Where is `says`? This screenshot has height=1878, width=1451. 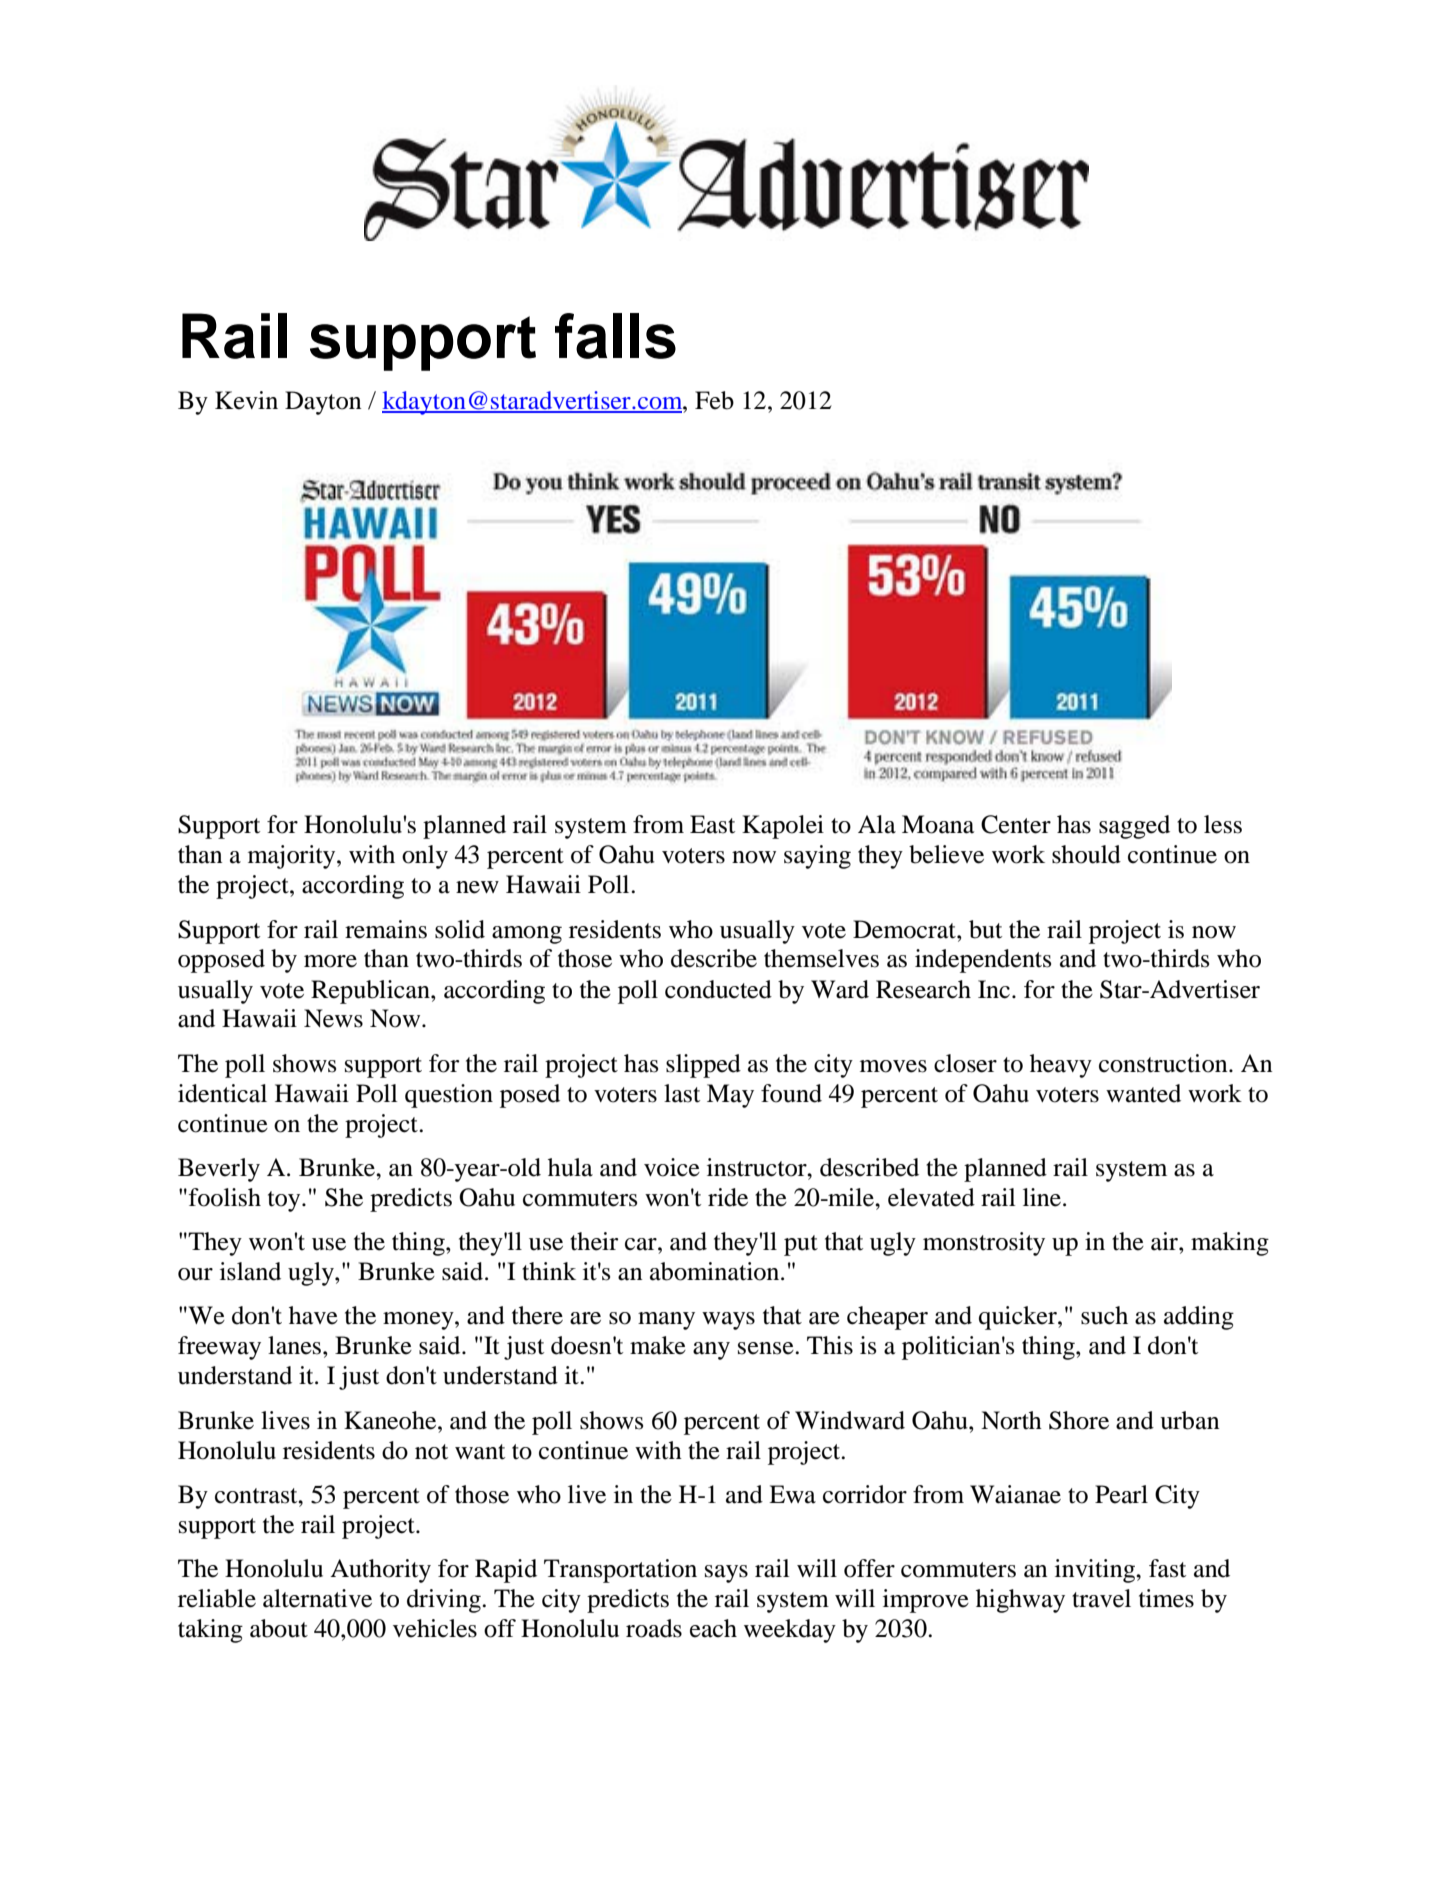
says is located at coordinates (726, 1574).
